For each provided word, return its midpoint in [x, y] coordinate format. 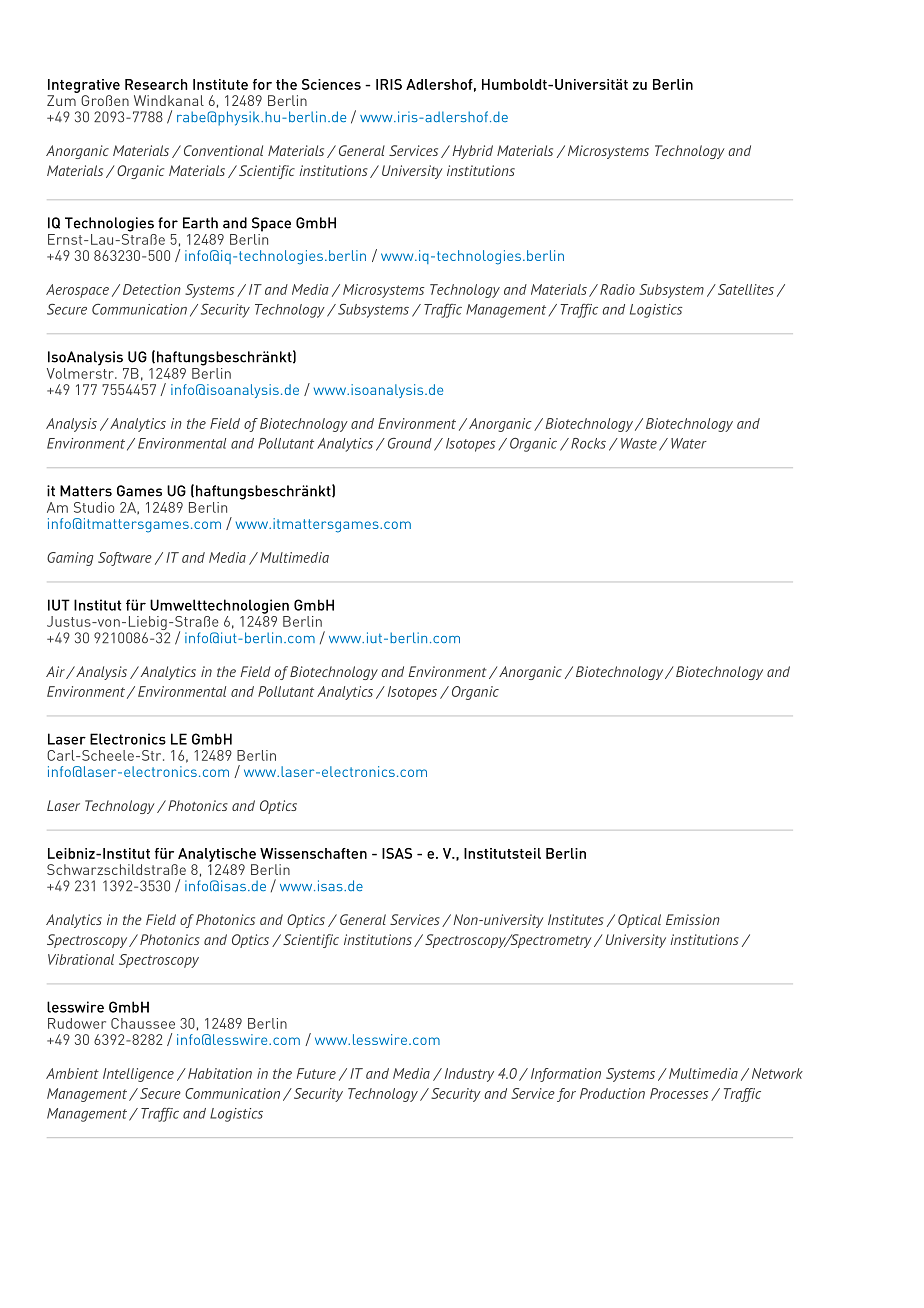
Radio [617, 289]
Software [125, 559]
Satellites [744, 289]
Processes [679, 1093]
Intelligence [138, 1075]
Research [156, 84]
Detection [152, 289]
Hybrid [472, 152]
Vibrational [81, 959]
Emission [693, 919]
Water [689, 443]
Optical [639, 921]
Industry [469, 1075]
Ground [410, 443]
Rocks [588, 443]
